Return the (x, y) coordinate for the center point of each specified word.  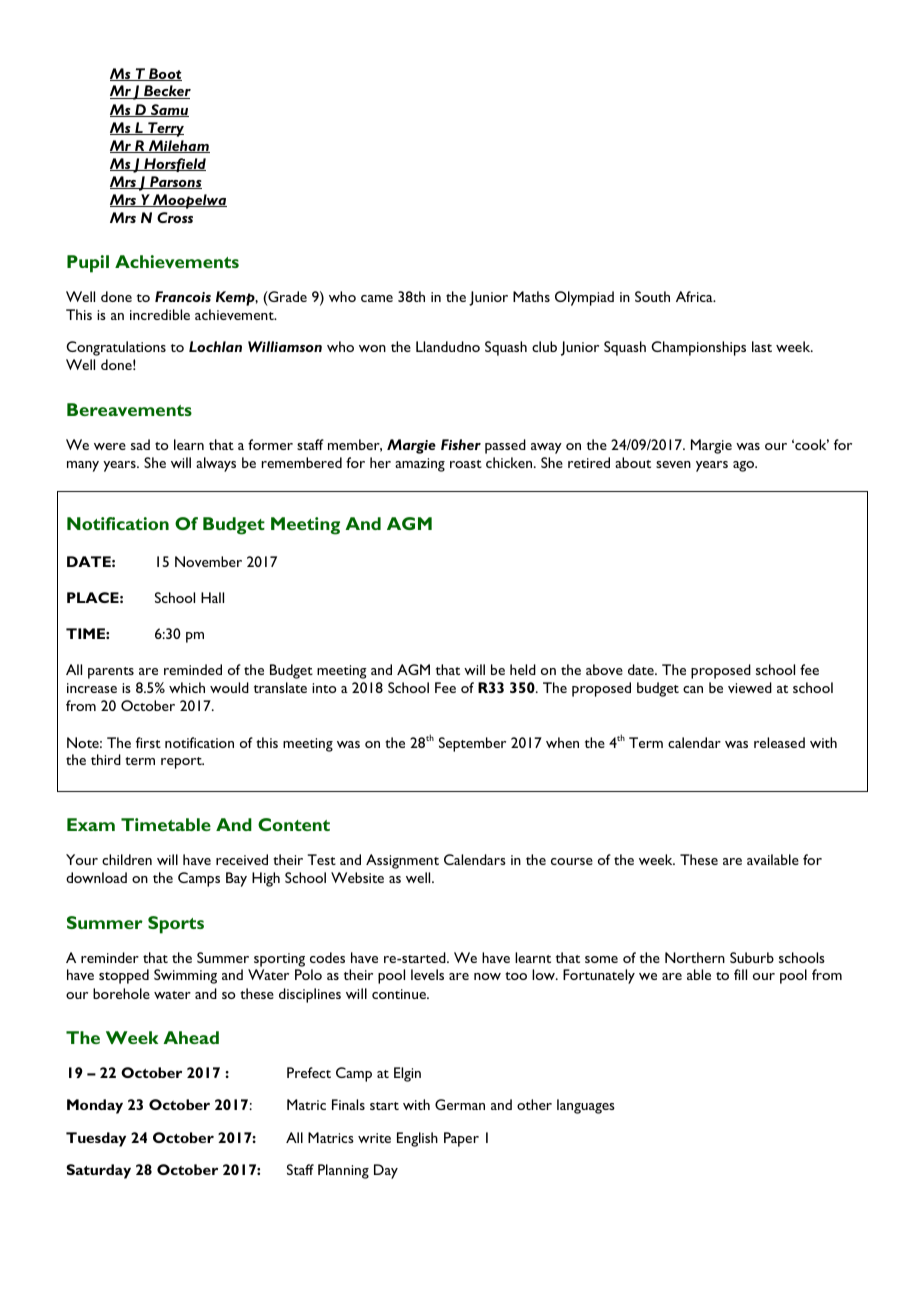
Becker (166, 92)
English (417, 1139)
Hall (212, 597)
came (377, 298)
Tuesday (96, 1139)
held (523, 669)
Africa (695, 296)
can (693, 689)
